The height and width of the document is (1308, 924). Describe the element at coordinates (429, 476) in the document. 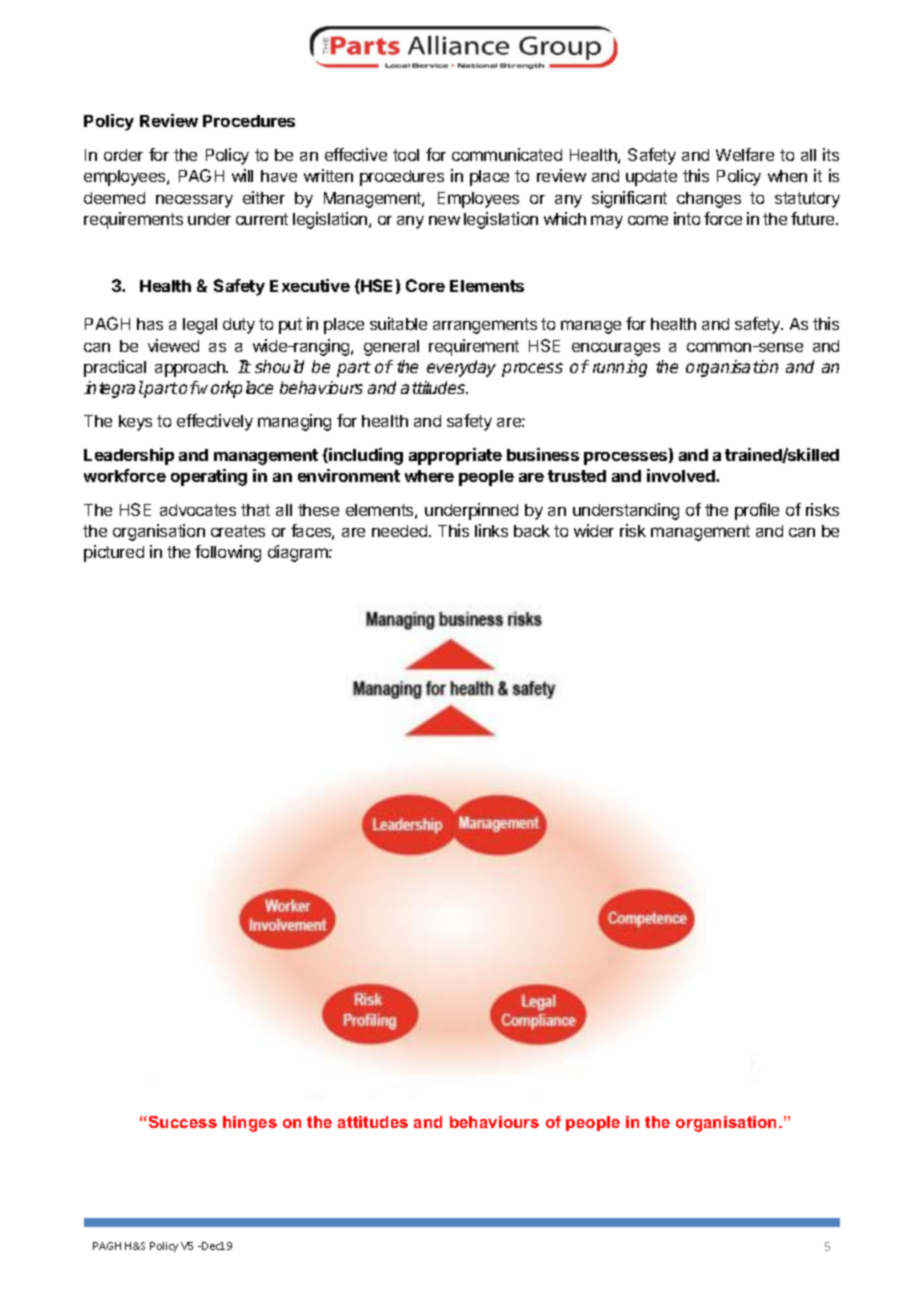

I see `where` at that location.
